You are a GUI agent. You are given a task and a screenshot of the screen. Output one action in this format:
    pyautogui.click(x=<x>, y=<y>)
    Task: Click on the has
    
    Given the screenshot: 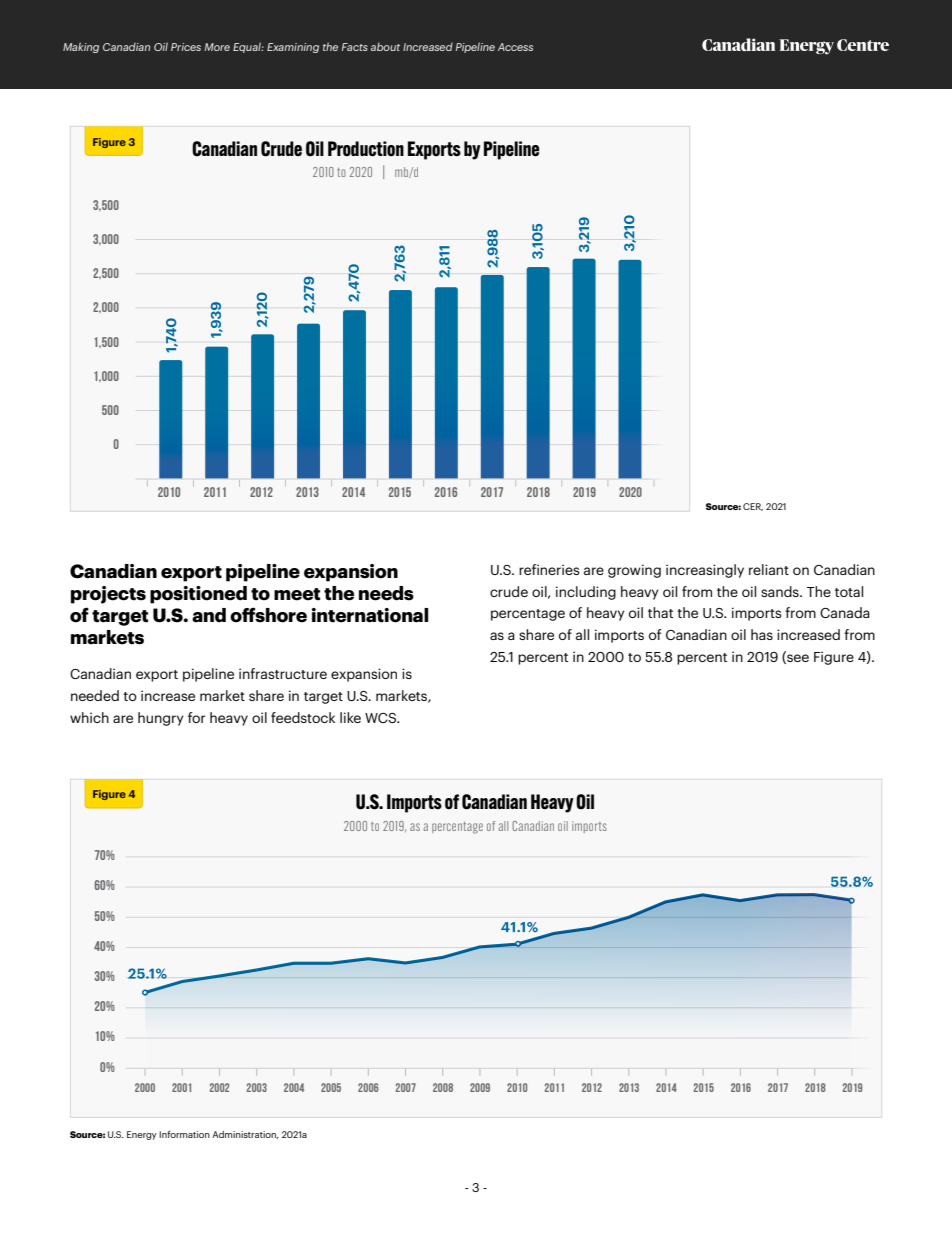 What is the action you would take?
    pyautogui.click(x=762, y=634)
